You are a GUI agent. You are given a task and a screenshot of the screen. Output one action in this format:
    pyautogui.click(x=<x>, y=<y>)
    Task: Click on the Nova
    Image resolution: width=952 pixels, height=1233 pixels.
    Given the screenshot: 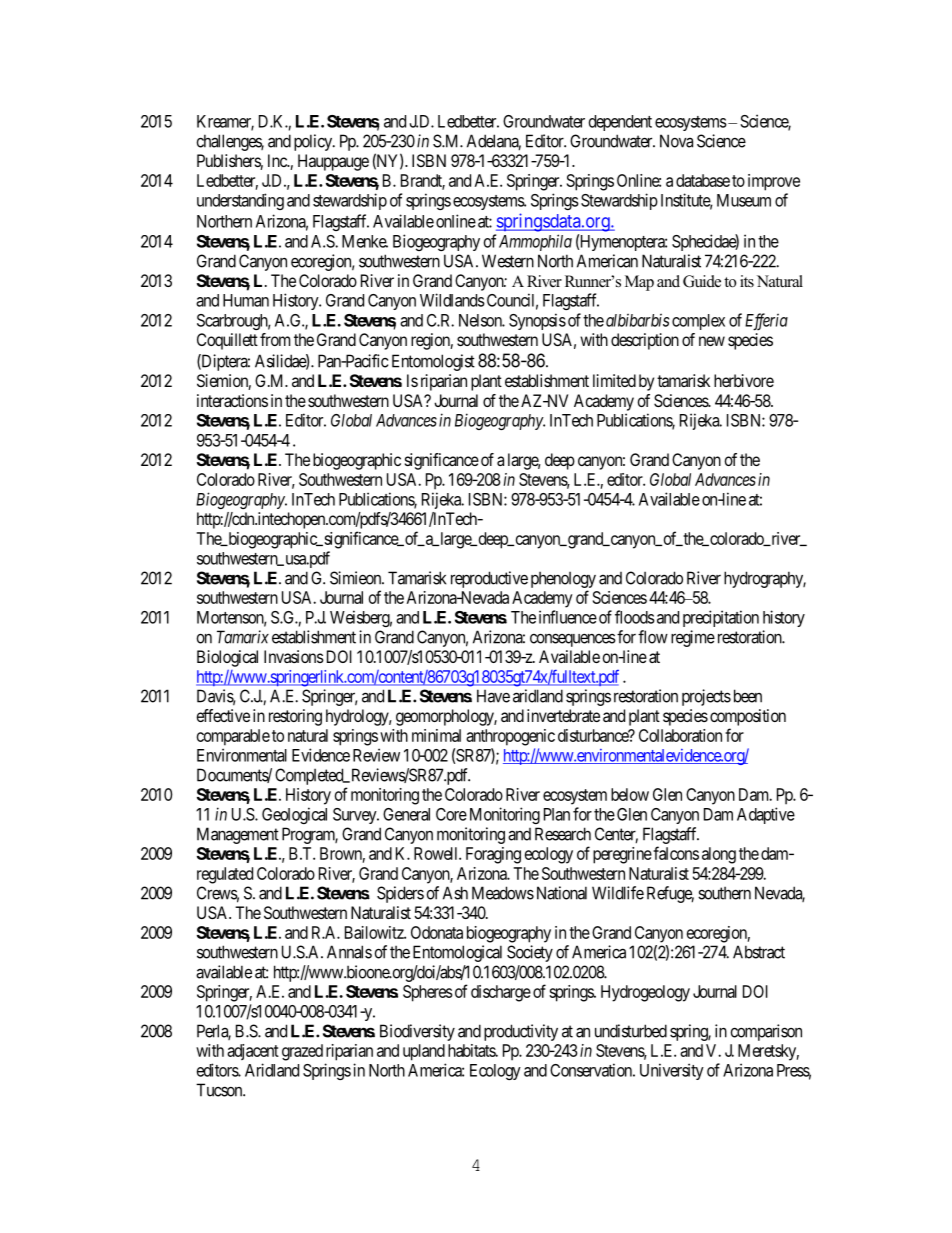 What is the action you would take?
    pyautogui.click(x=676, y=141)
